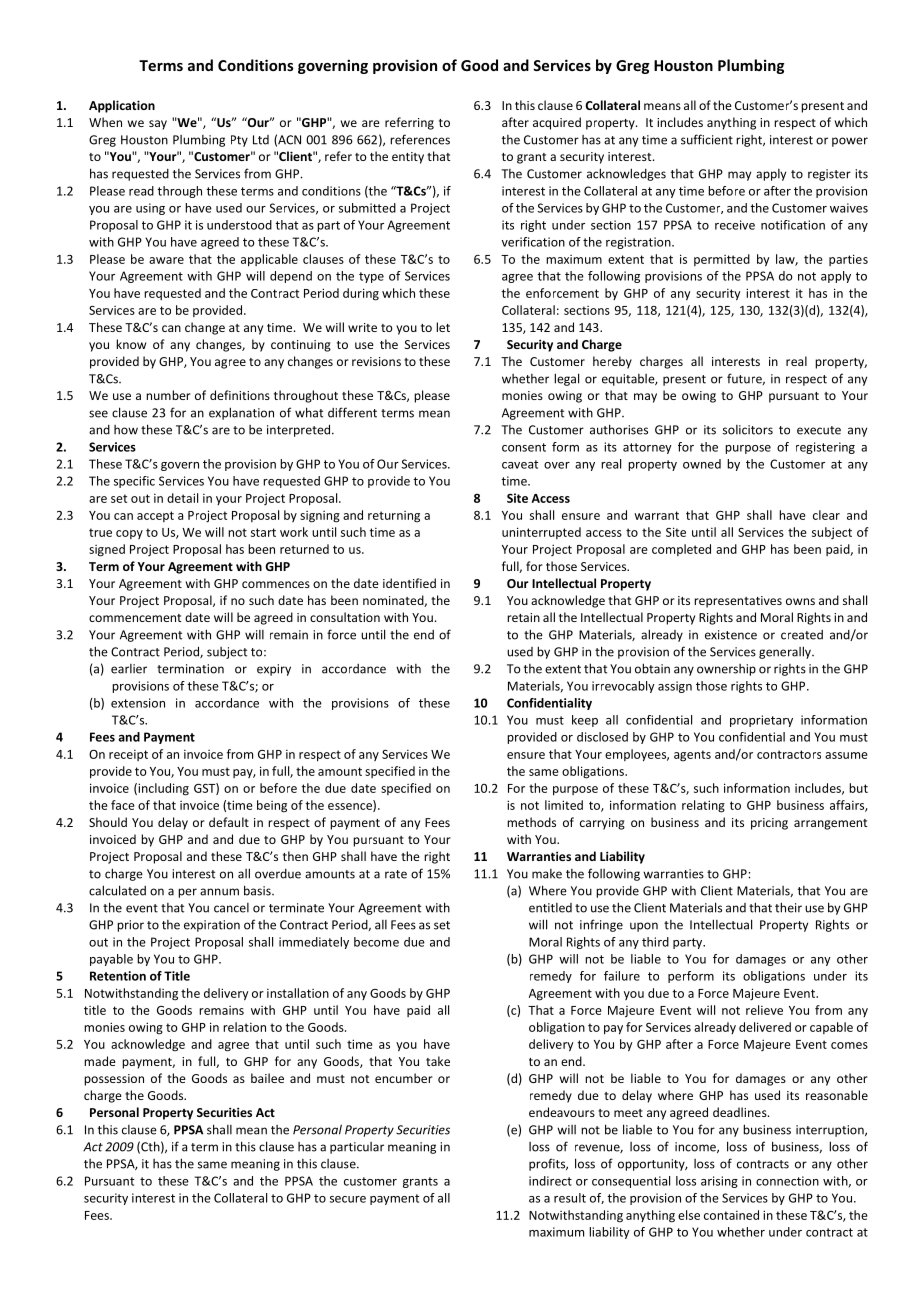 This image has height=1308, width=924. What do you see at coordinates (158, 125) in the image?
I see `say` at bounding box center [158, 125].
